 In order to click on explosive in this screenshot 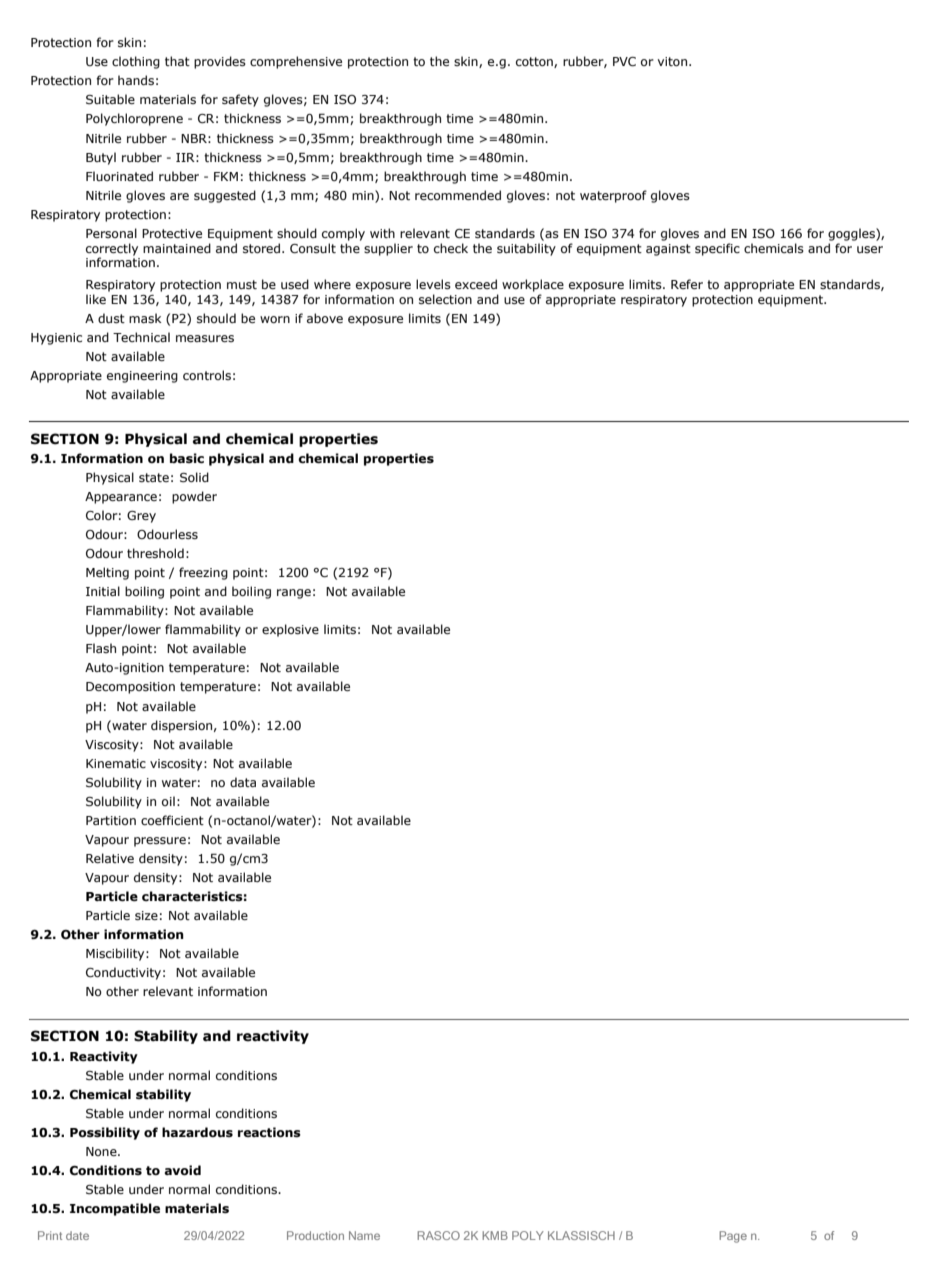, I will do `click(290, 630)`.
